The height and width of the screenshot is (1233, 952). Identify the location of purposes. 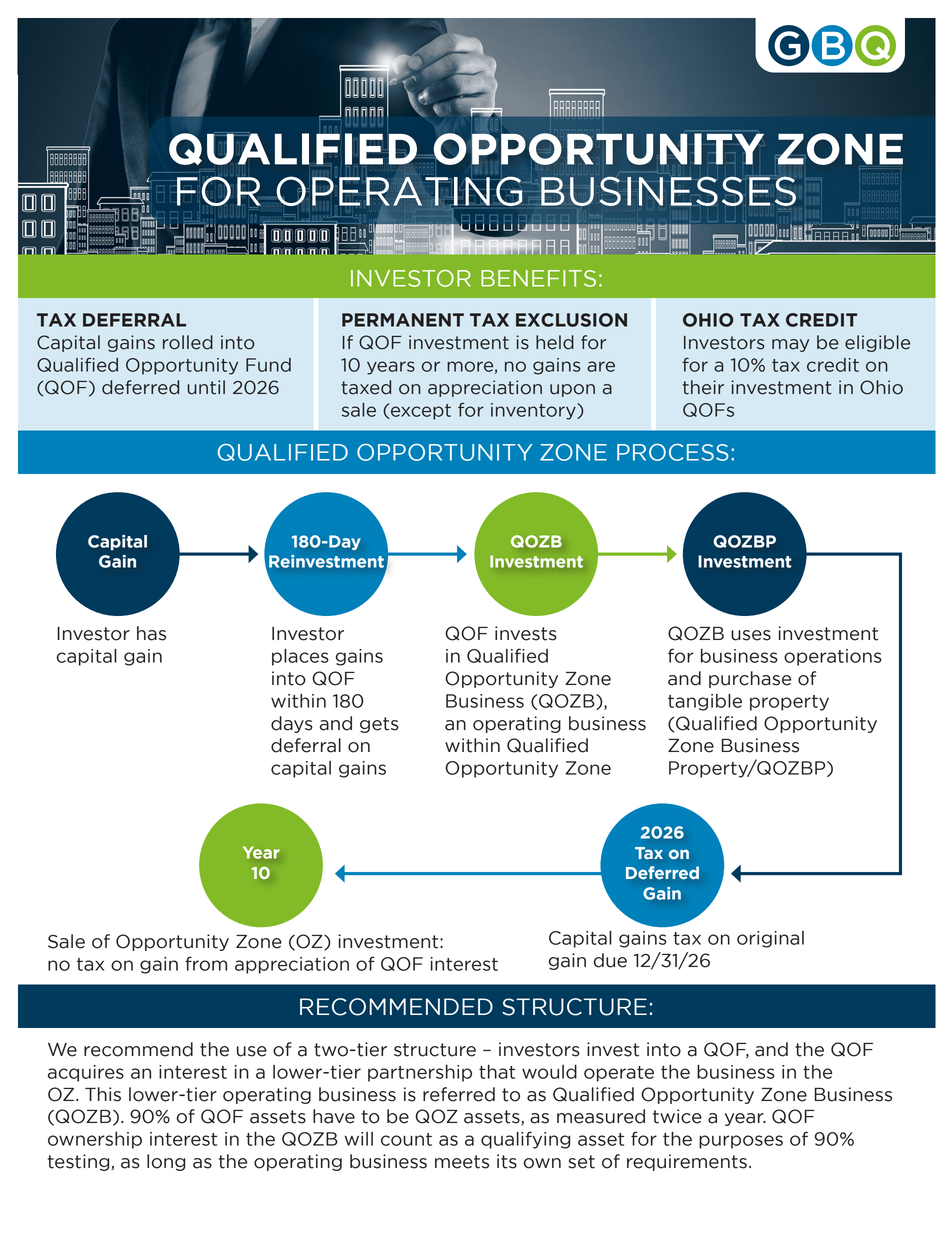
(741, 1142).
